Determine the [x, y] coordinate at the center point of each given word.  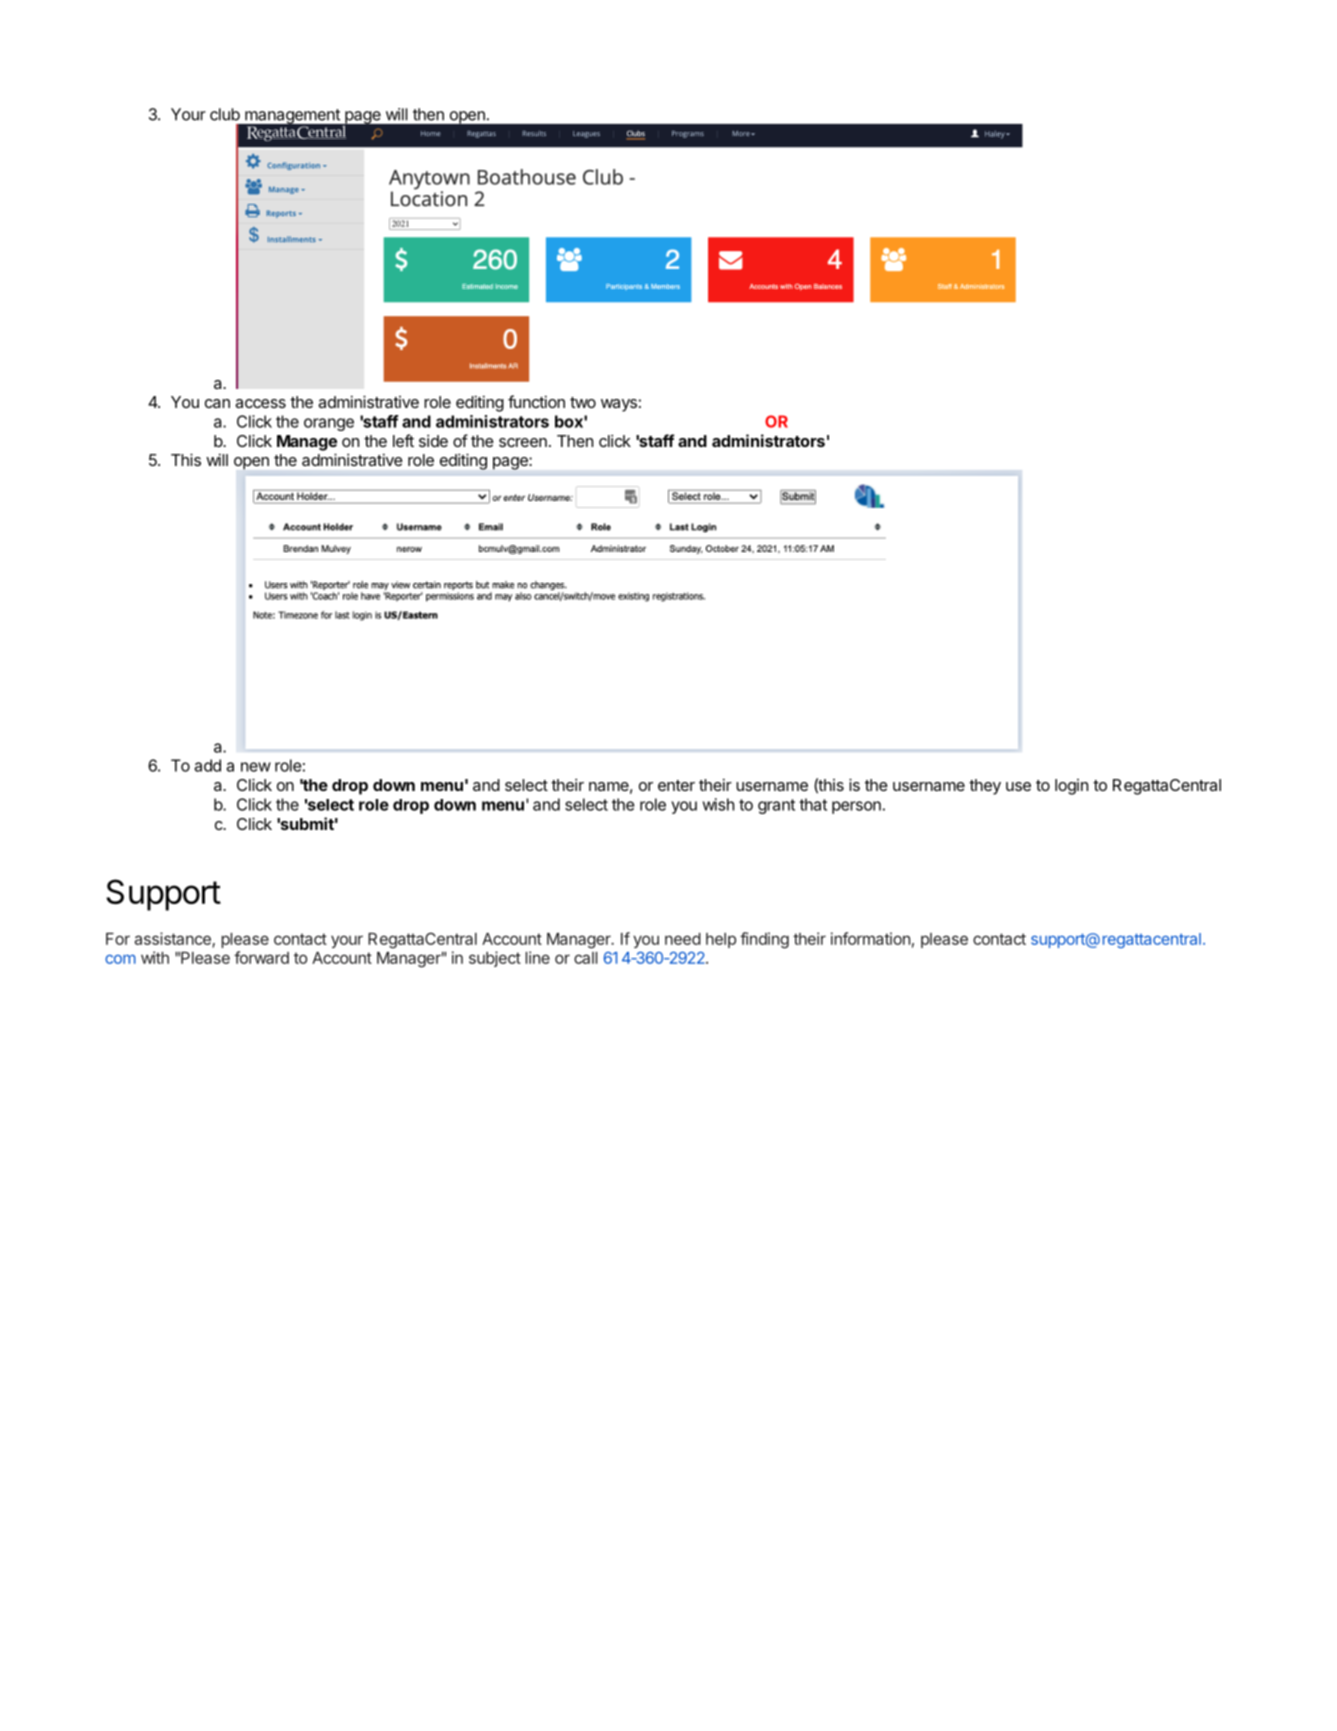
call [585, 958]
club [225, 114]
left [403, 440]
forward [261, 957]
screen [523, 442]
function [536, 401]
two [583, 402]
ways [619, 405]
